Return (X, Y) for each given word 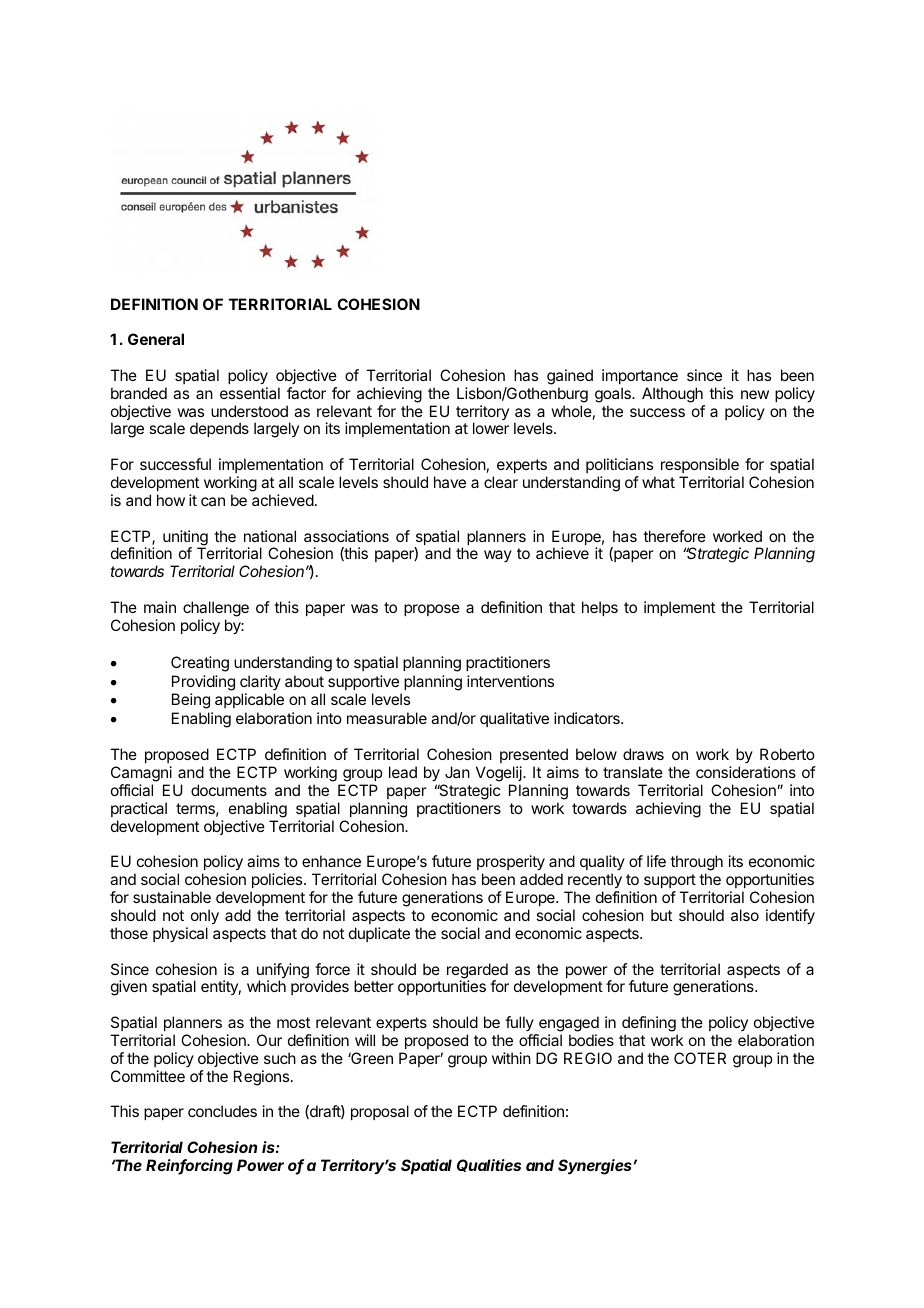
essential (250, 393)
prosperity (511, 864)
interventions (510, 681)
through (696, 864)
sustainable (172, 897)
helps (600, 608)
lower (491, 428)
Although (672, 395)
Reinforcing (189, 1167)
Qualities (489, 1165)
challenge (216, 609)
